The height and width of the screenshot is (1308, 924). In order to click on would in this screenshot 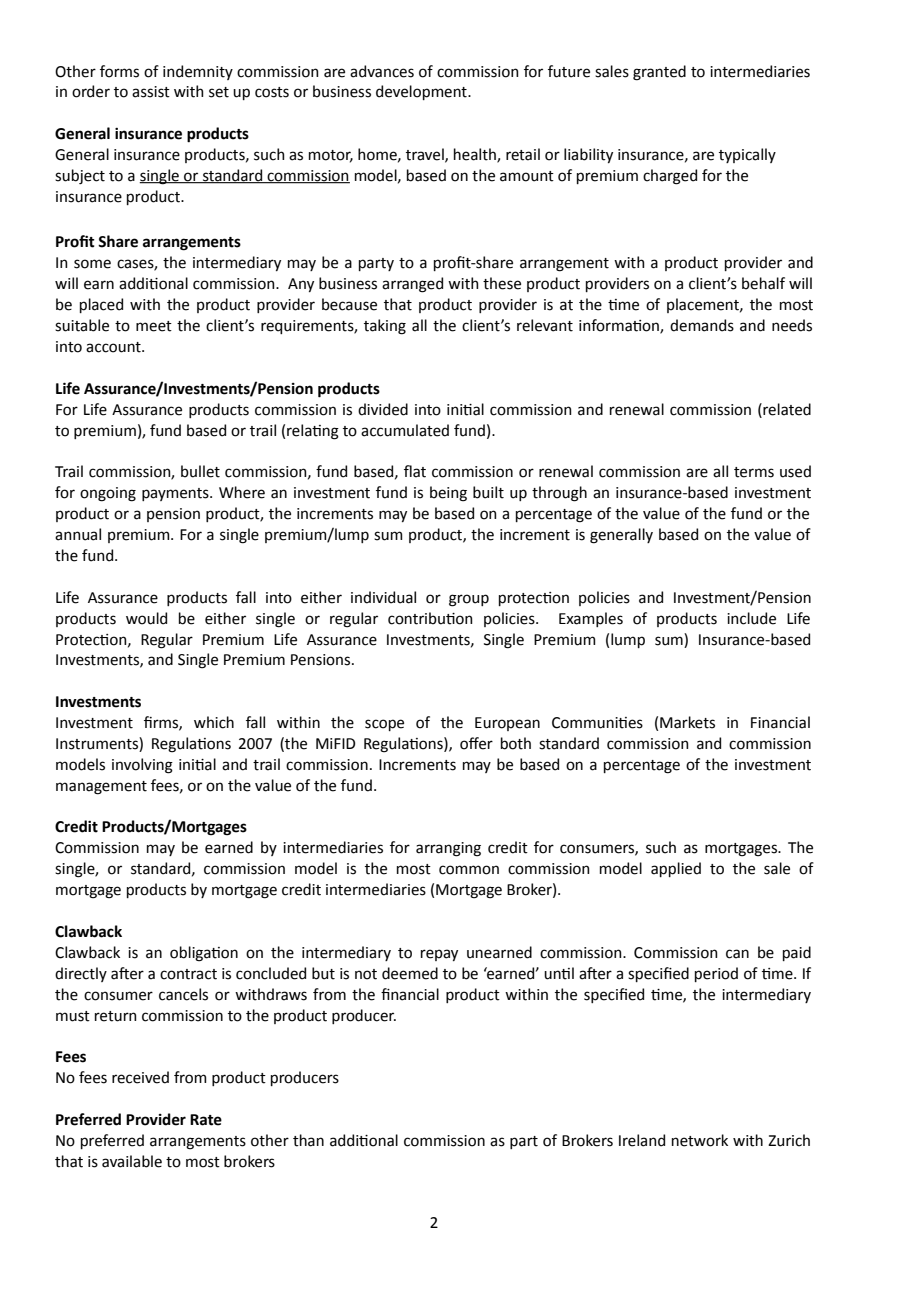, I will do `click(146, 618)`.
